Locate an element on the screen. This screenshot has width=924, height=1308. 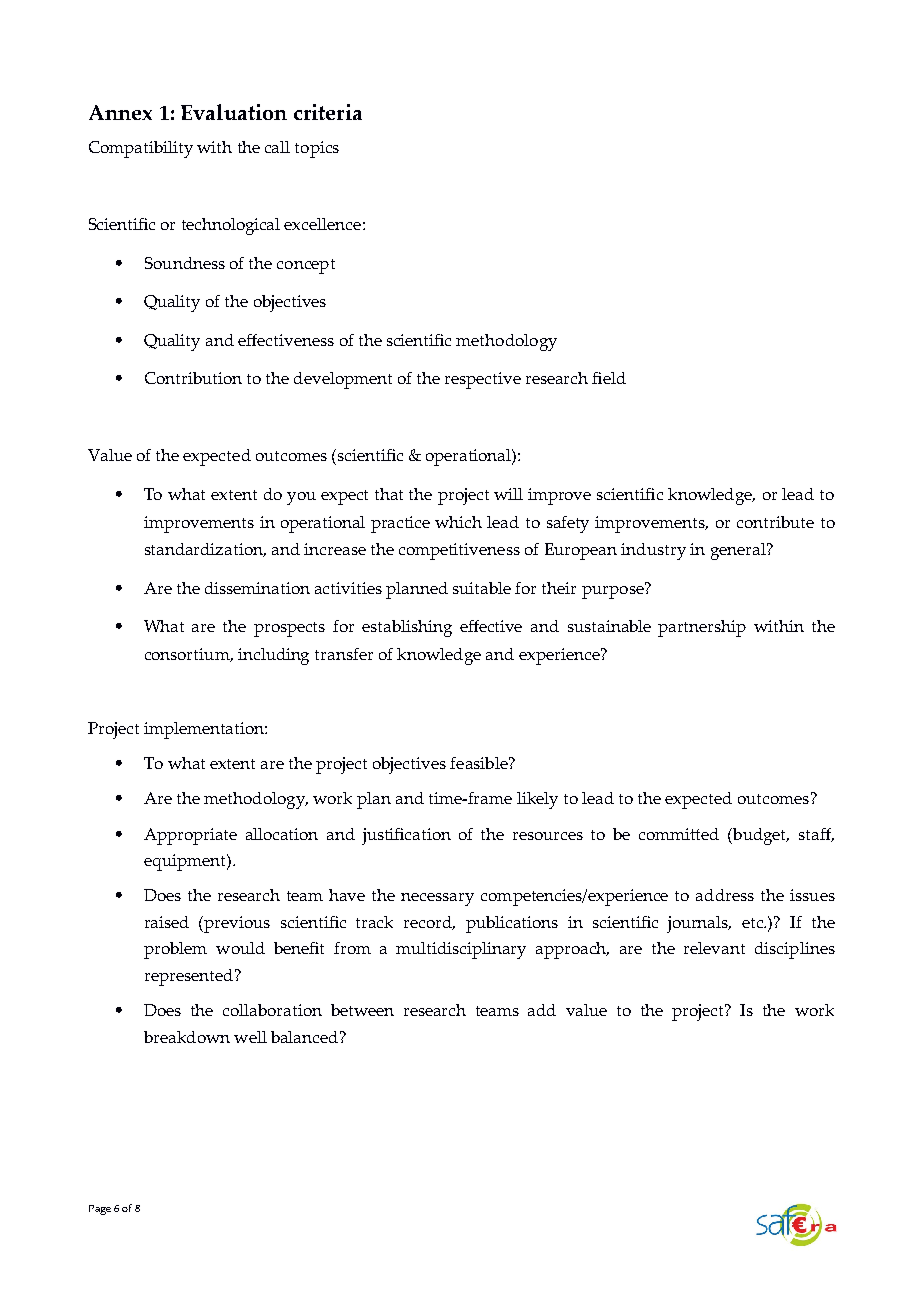
field is located at coordinates (609, 378).
